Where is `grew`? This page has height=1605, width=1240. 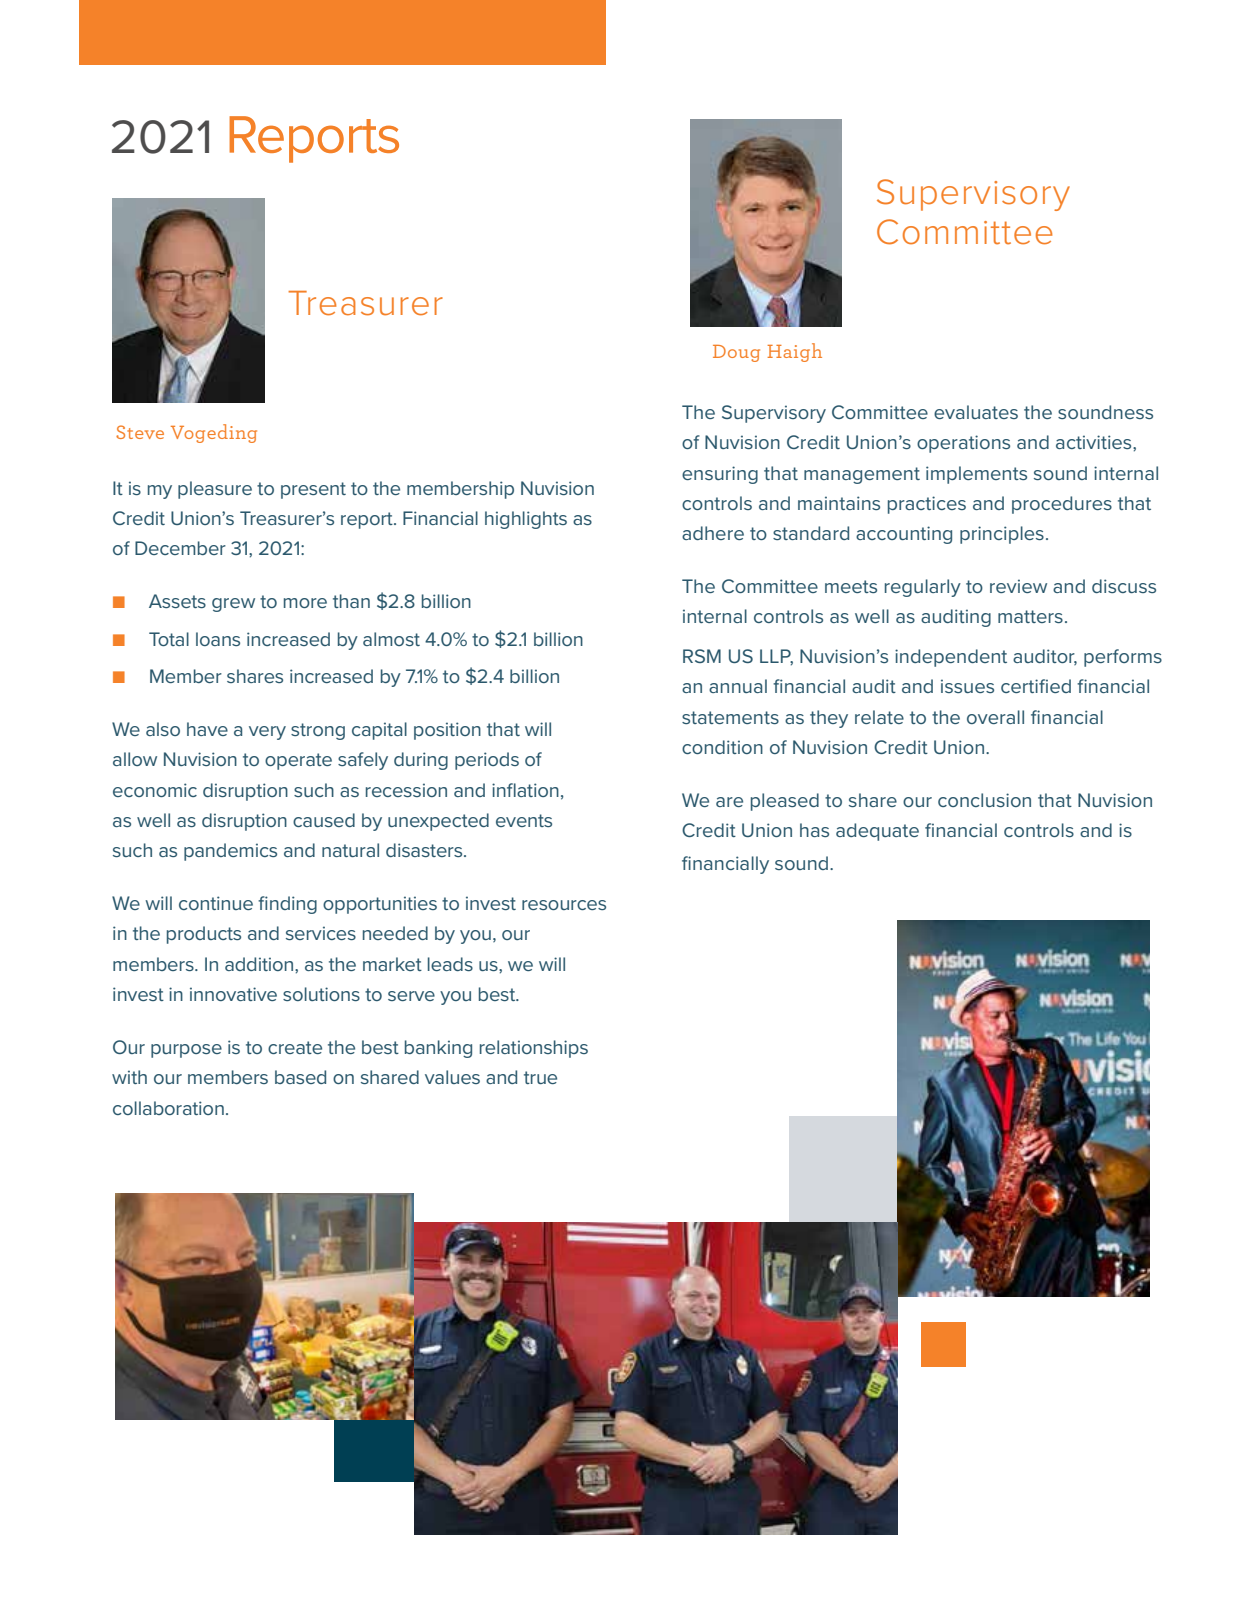
grew is located at coordinates (233, 605).
